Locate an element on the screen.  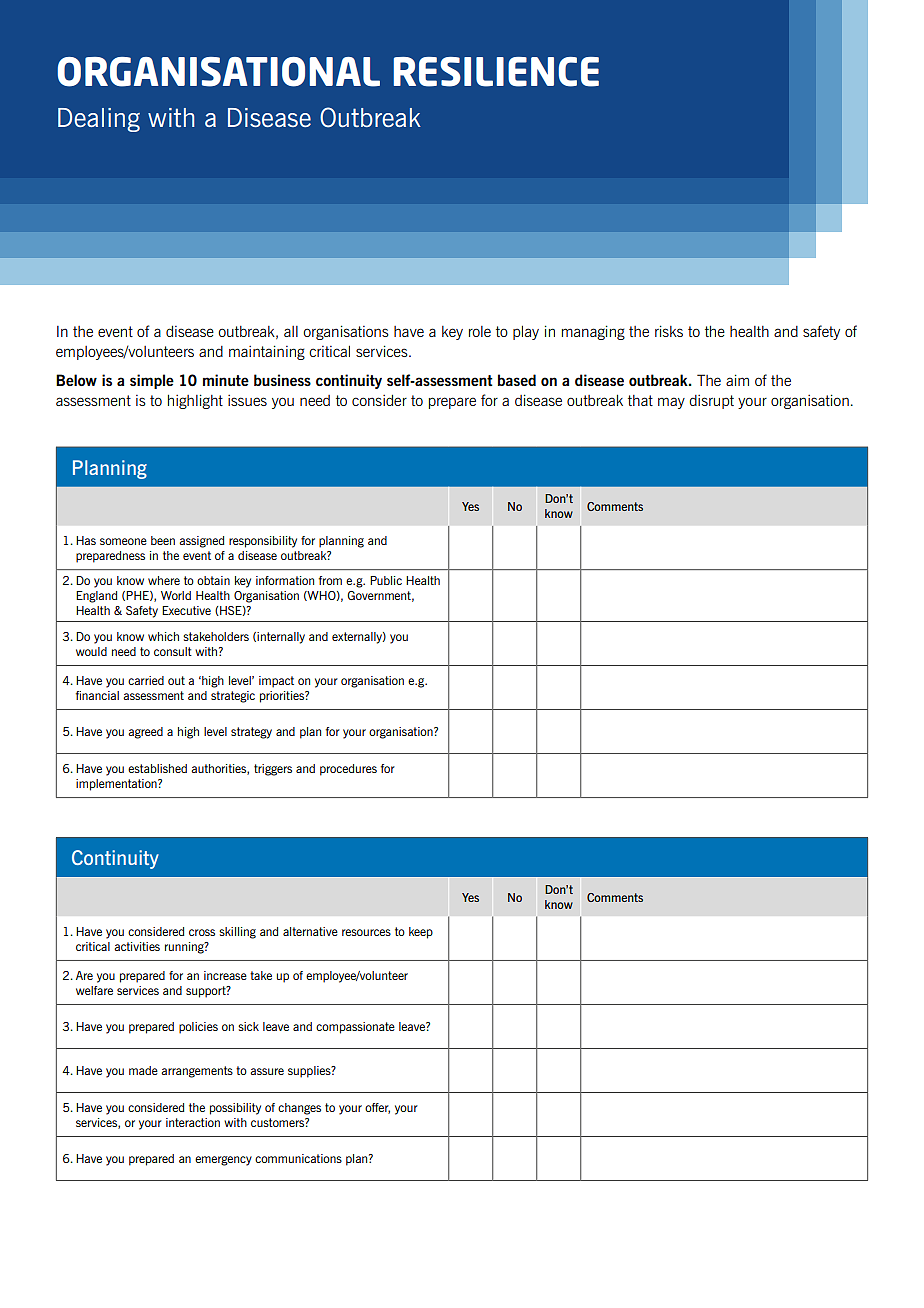
which is located at coordinates (163, 636).
